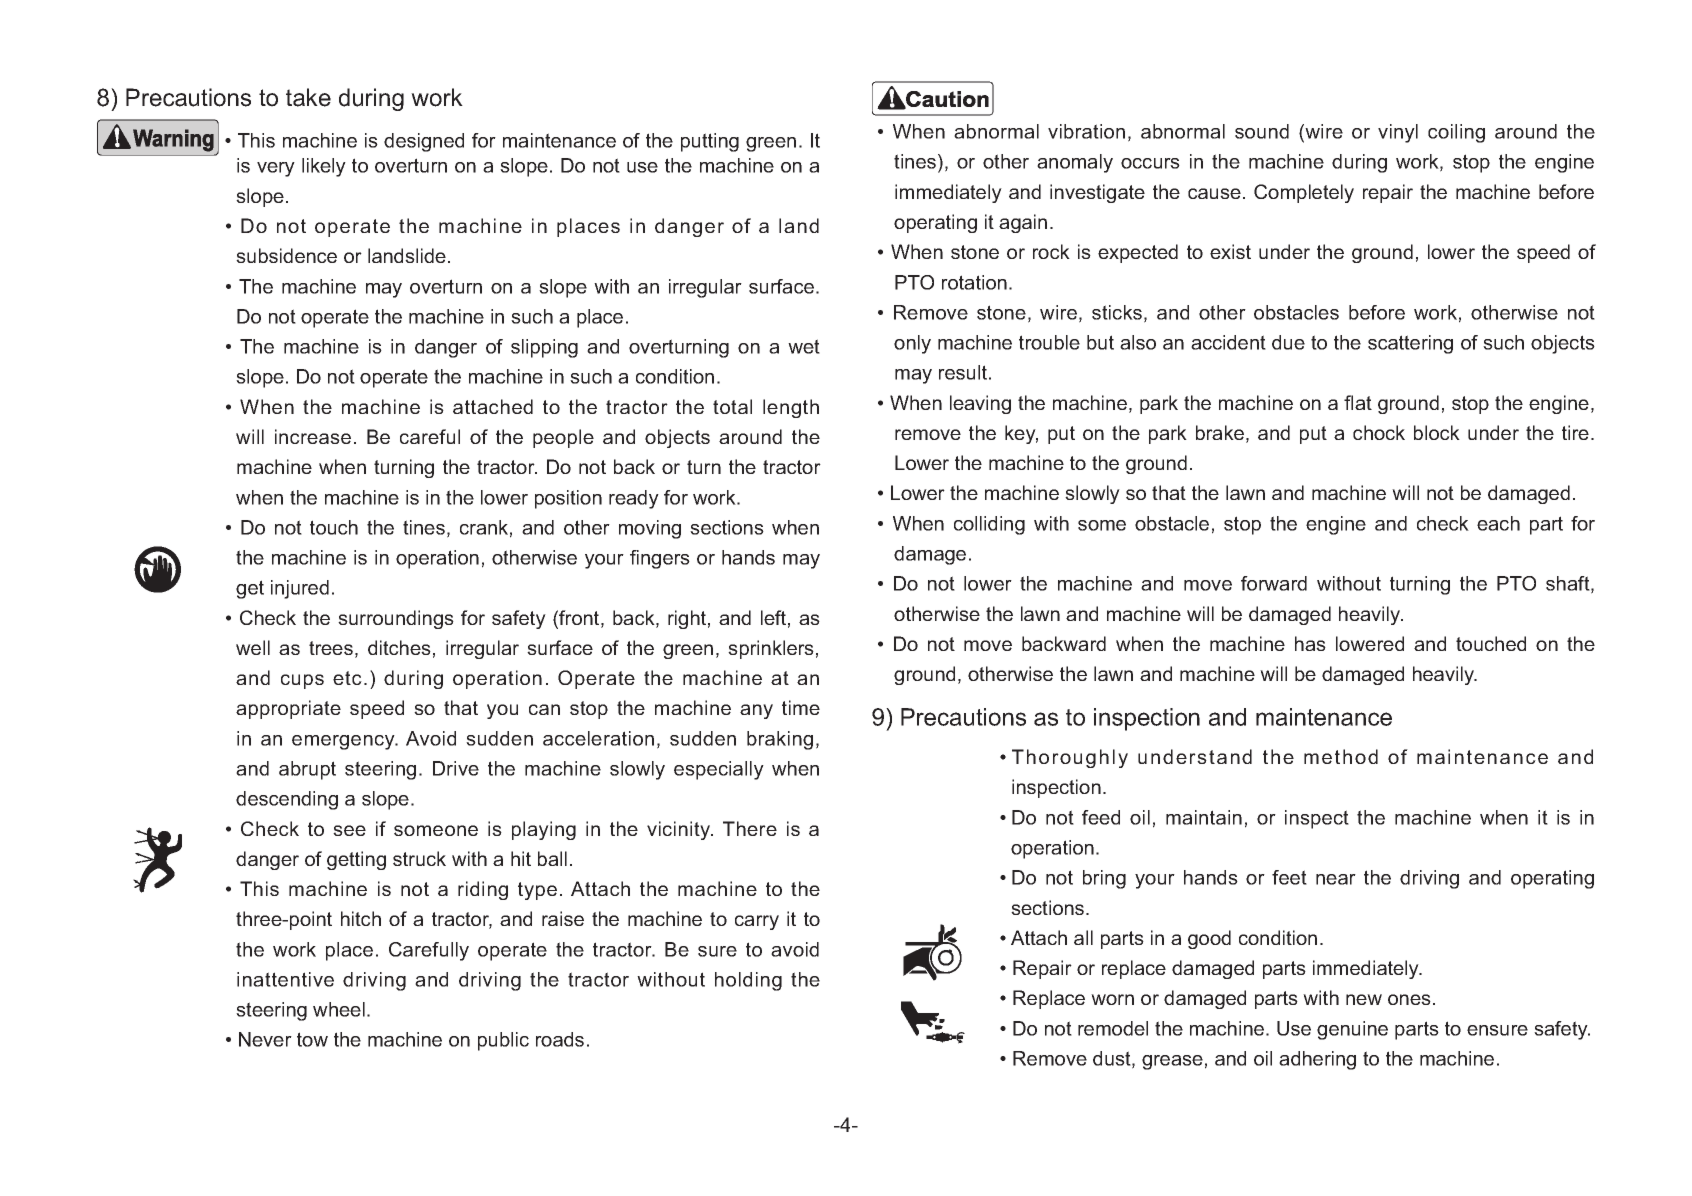 The image size is (1692, 1196). Describe the element at coordinates (344, 742) in the page. I see `emergency` at that location.
